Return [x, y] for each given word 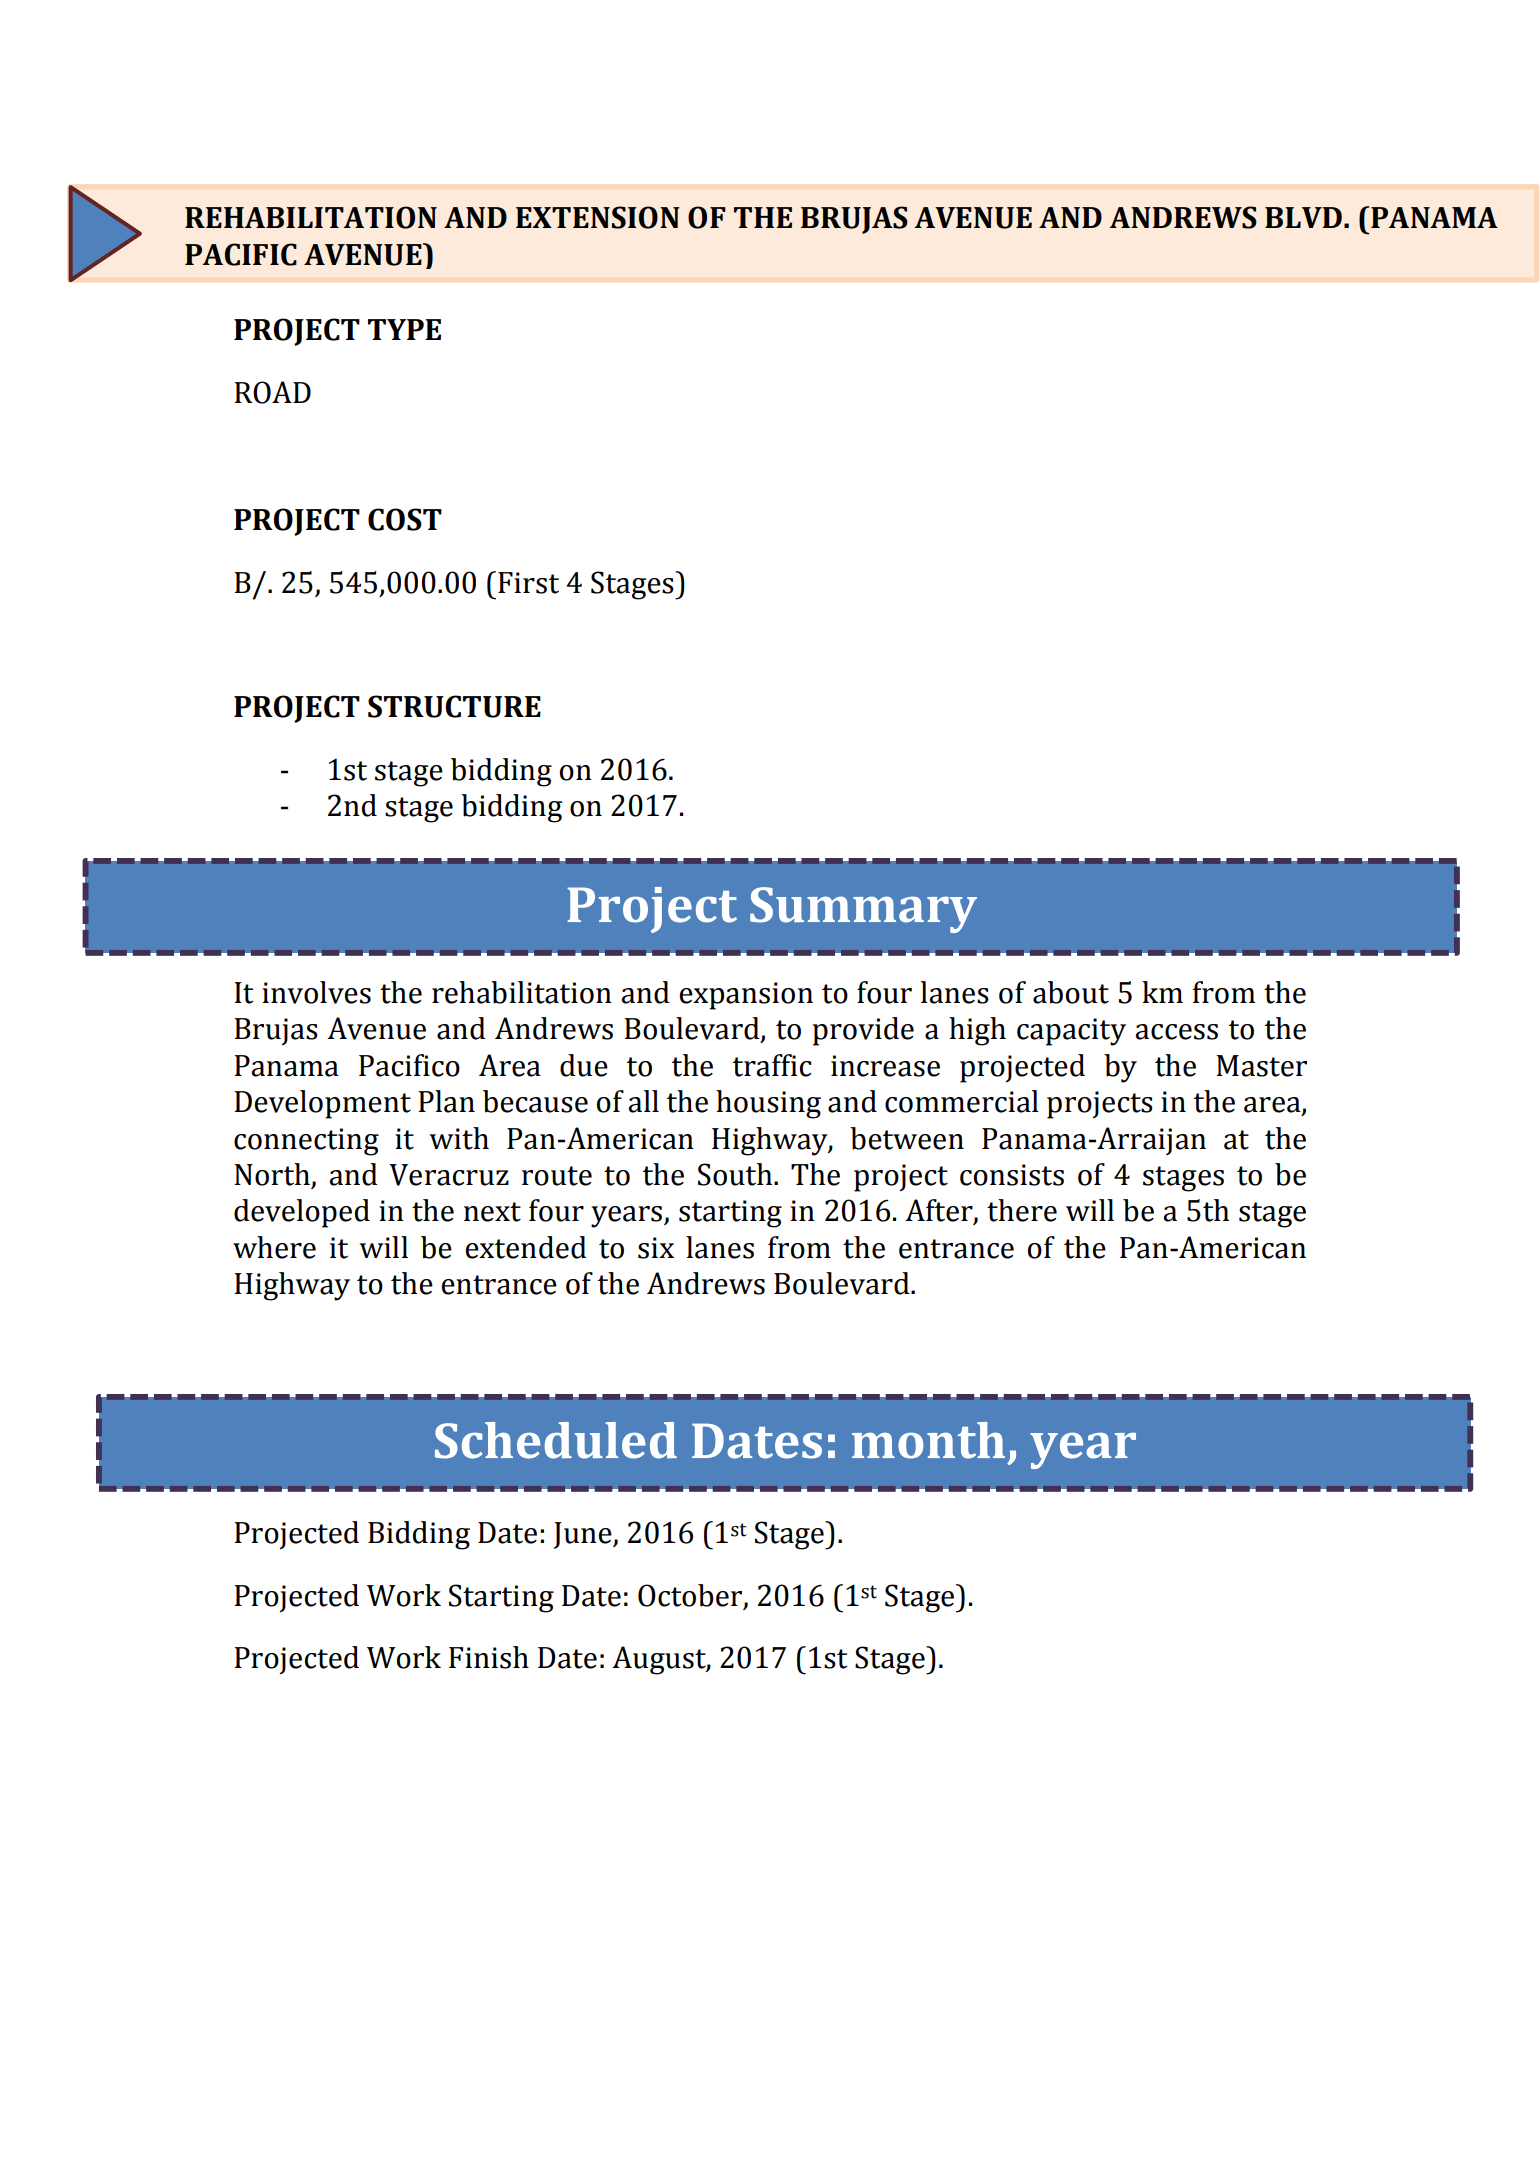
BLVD [1303, 217]
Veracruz [449, 1175]
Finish [489, 1657]
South [736, 1174]
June [584, 1535]
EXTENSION [598, 217]
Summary [863, 910]
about [1071, 992]
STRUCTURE [454, 706]
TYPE [404, 329]
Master [1261, 1066]
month [928, 1440]
